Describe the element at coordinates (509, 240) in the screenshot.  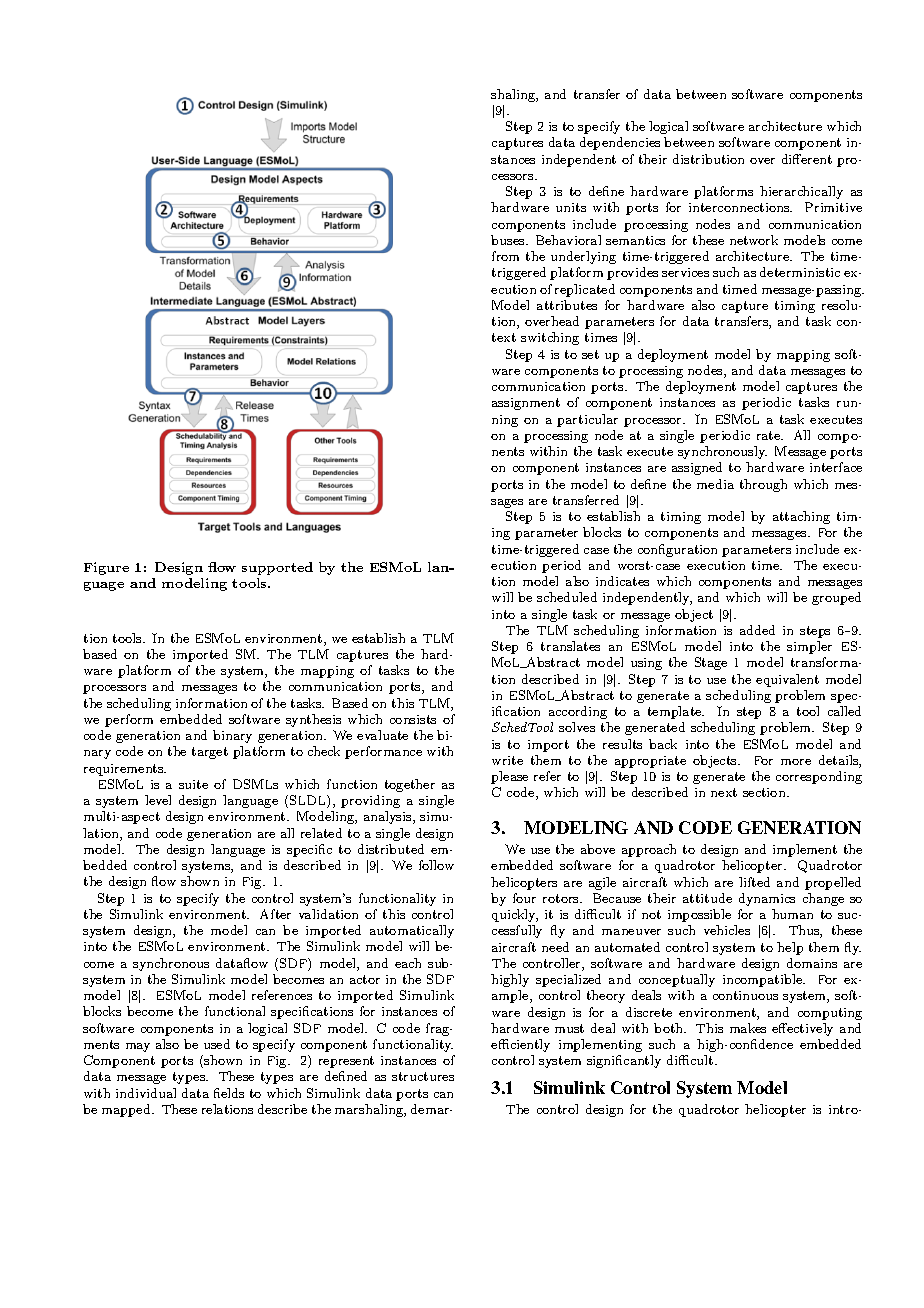
I see `buses` at that location.
